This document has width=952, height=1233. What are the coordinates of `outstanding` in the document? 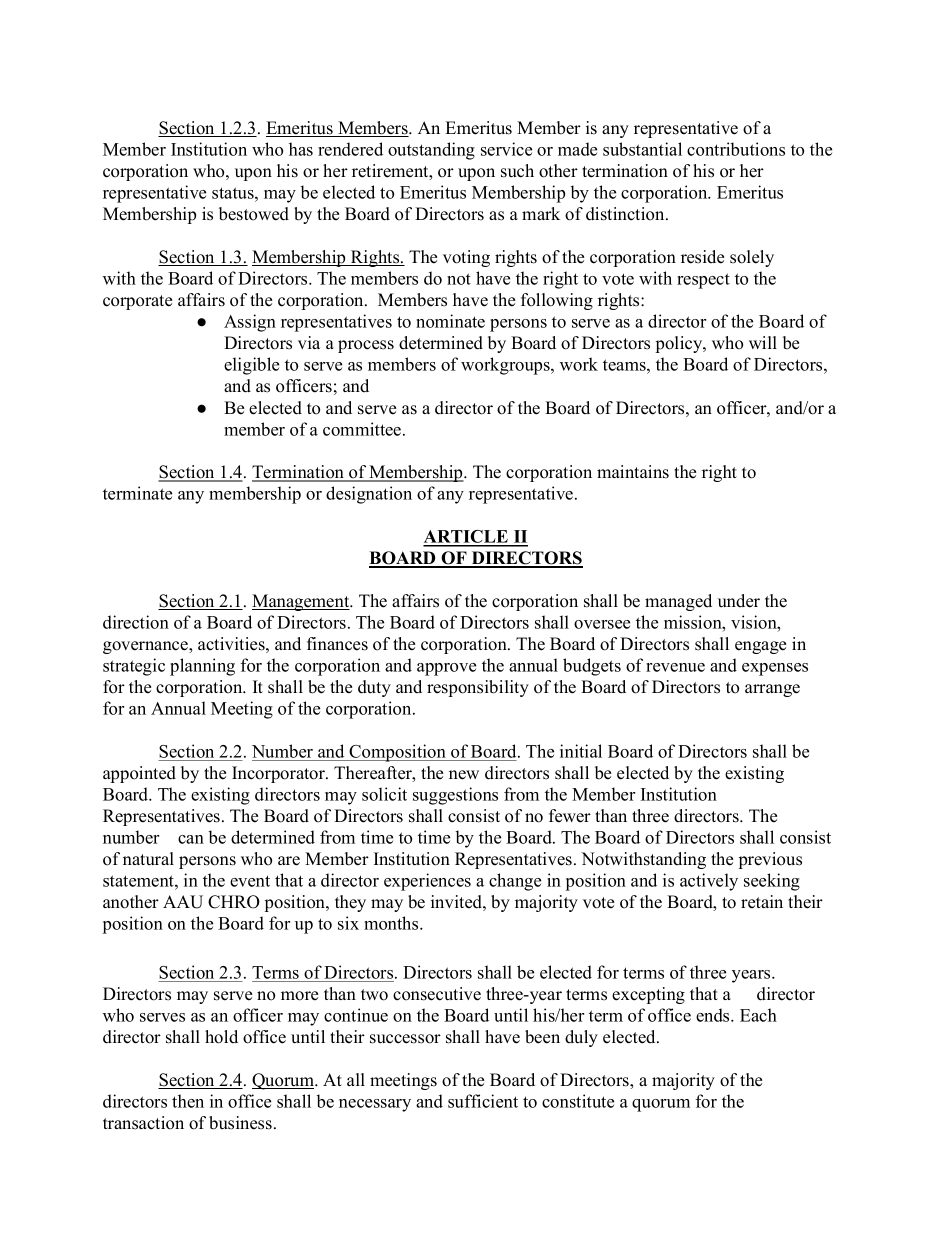 It's located at (431, 151).
